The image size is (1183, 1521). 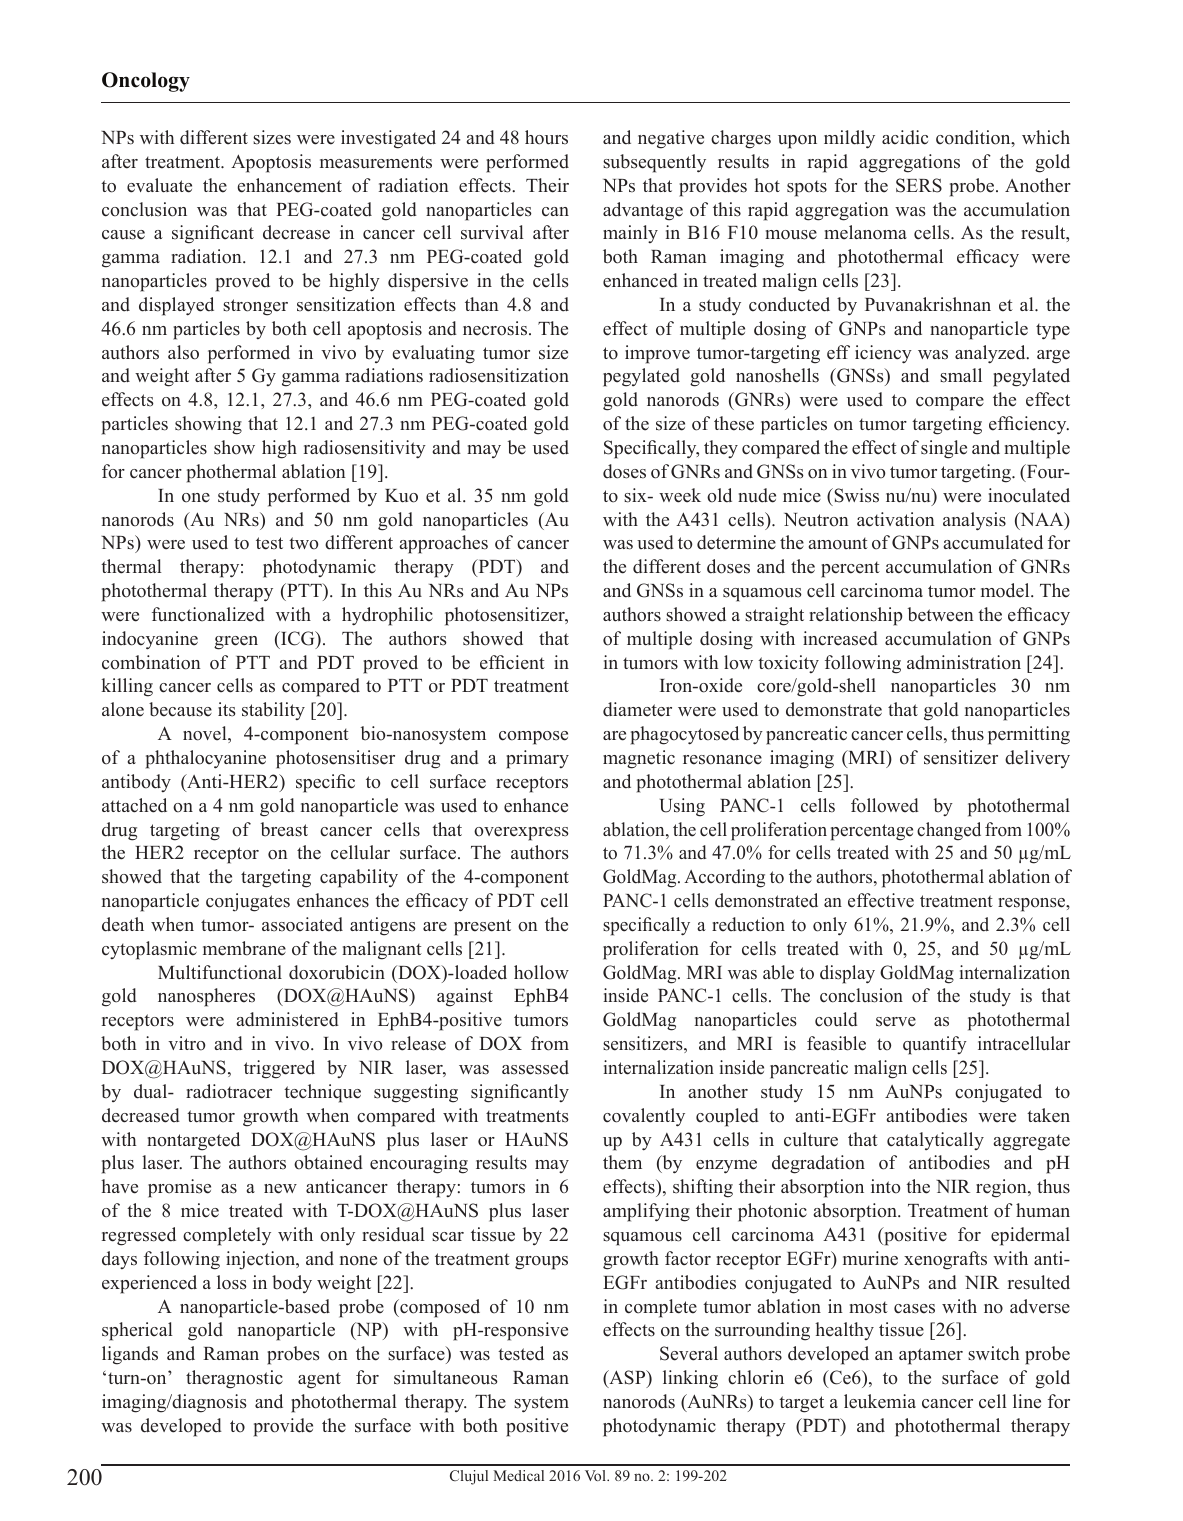 What do you see at coordinates (993, 542) in the screenshot?
I see `accumulated` at bounding box center [993, 542].
